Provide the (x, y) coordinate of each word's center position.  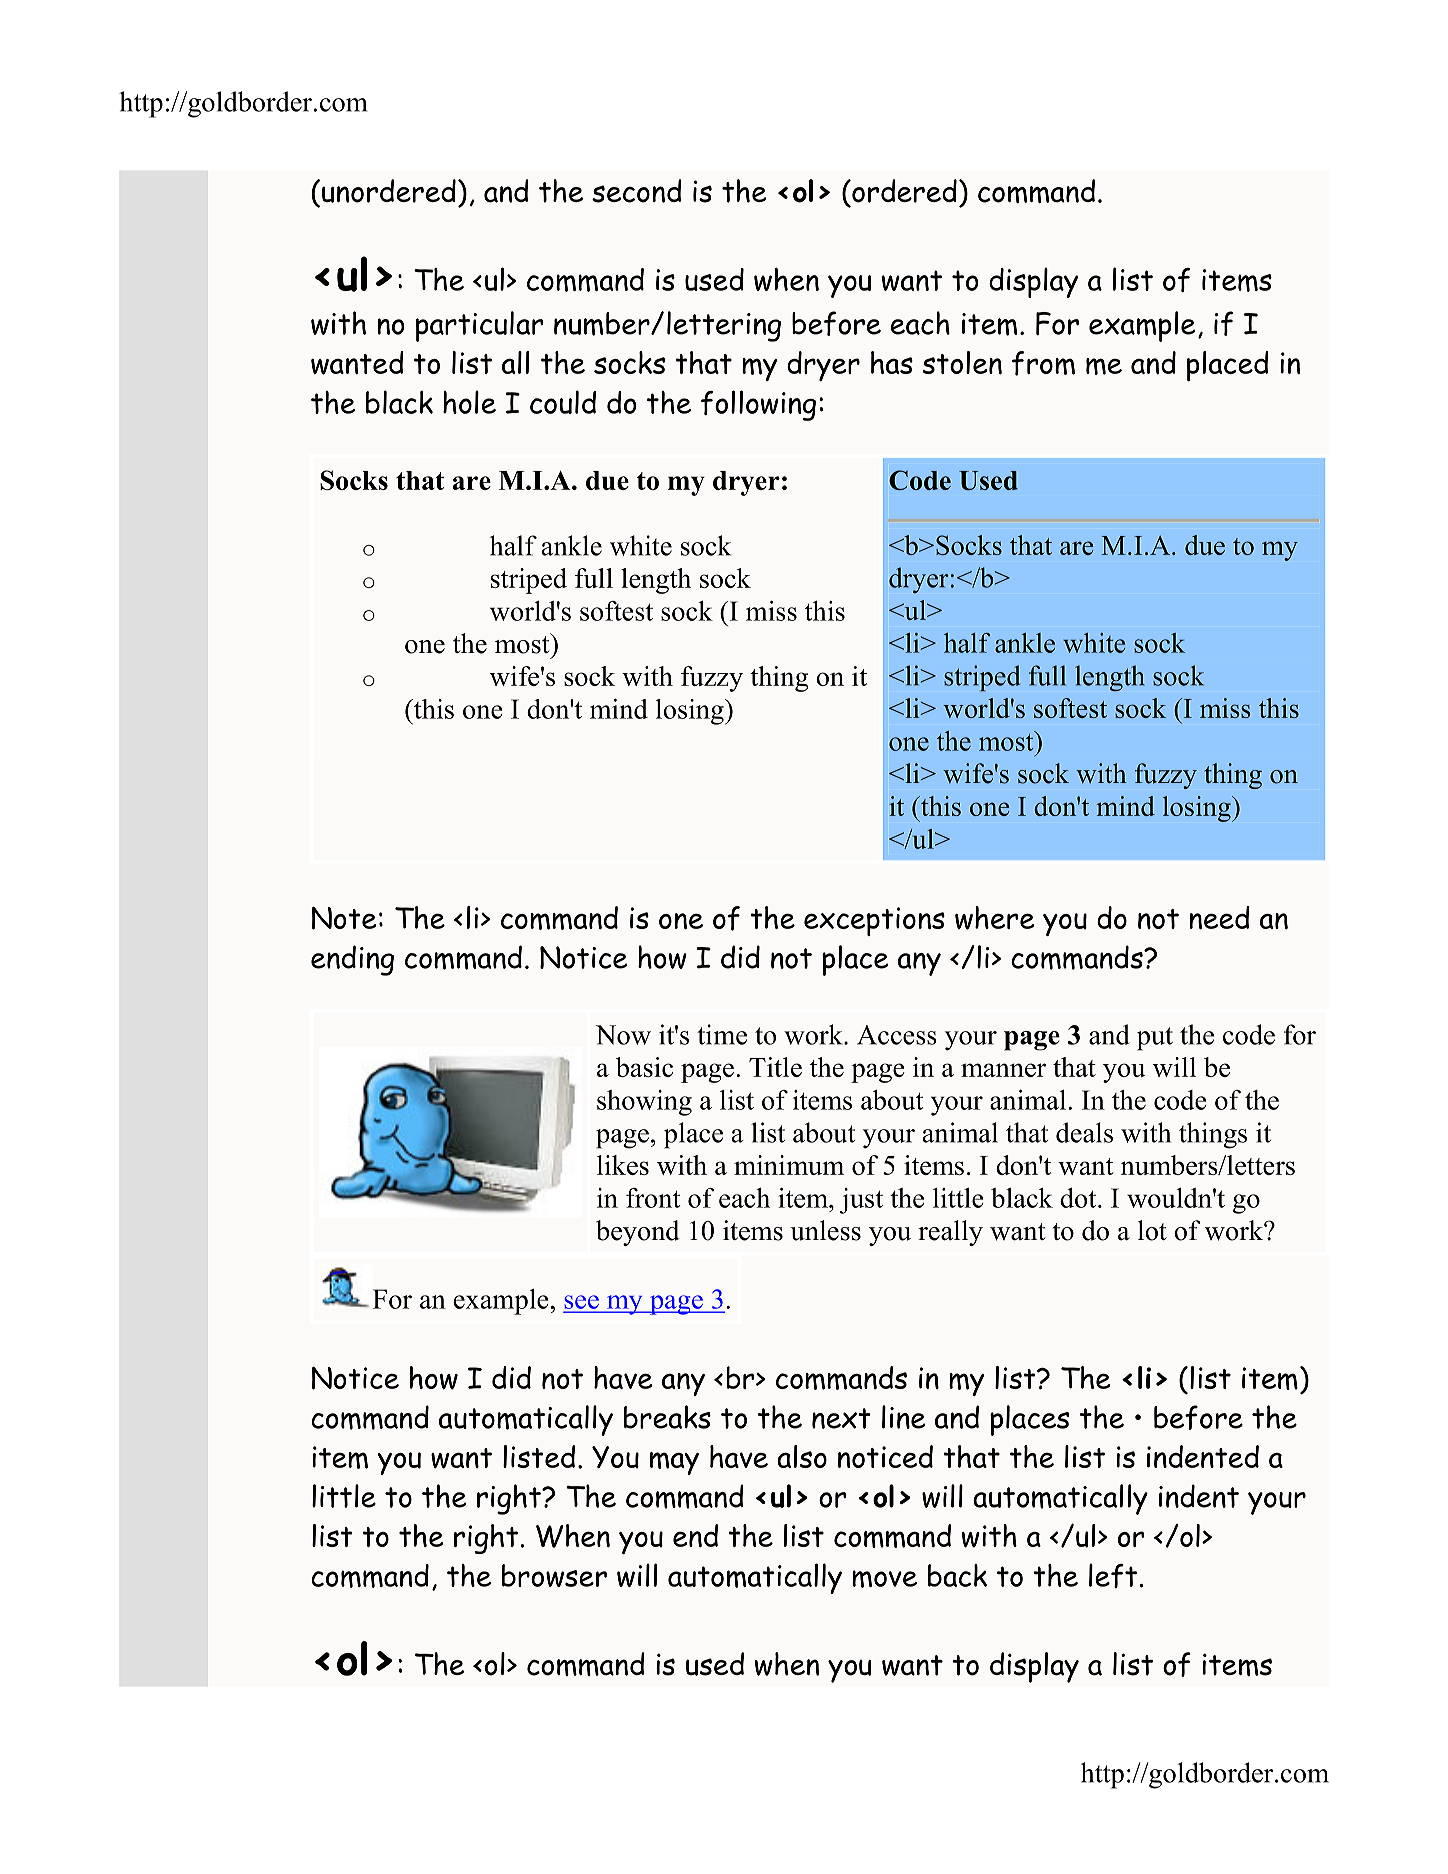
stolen (962, 362)
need (1219, 917)
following (758, 405)
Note (344, 918)
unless (825, 1230)
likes (623, 1165)
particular (480, 326)
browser (554, 1575)
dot (1079, 1198)
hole (469, 402)
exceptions (874, 921)
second (637, 191)
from (1043, 363)
